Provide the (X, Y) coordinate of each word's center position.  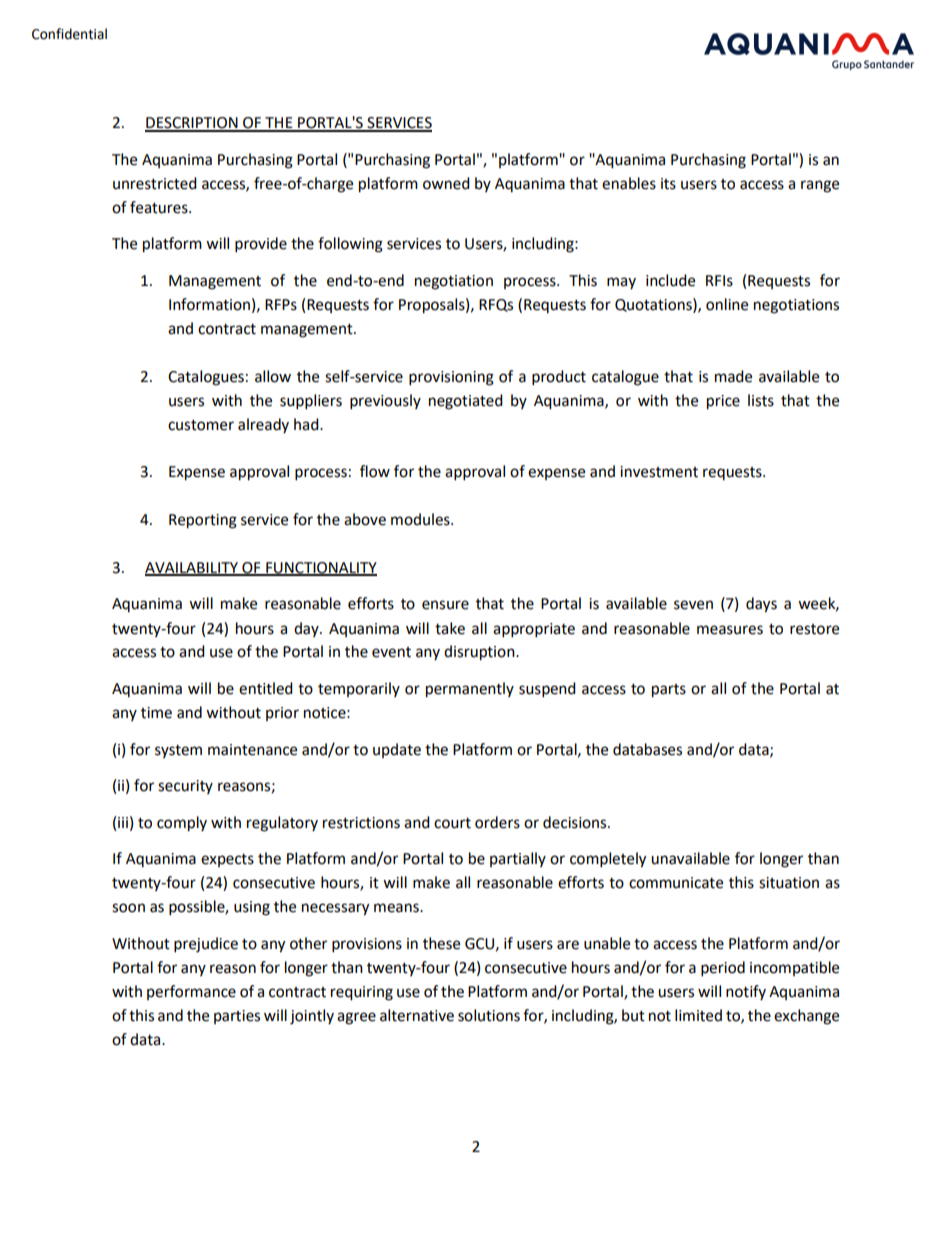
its (668, 184)
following (350, 245)
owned (446, 183)
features (160, 207)
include (670, 280)
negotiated (466, 402)
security (185, 787)
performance (191, 992)
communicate (676, 883)
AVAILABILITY (192, 569)
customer (201, 425)
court (452, 823)
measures (730, 630)
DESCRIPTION (192, 124)
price (723, 402)
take (450, 628)
